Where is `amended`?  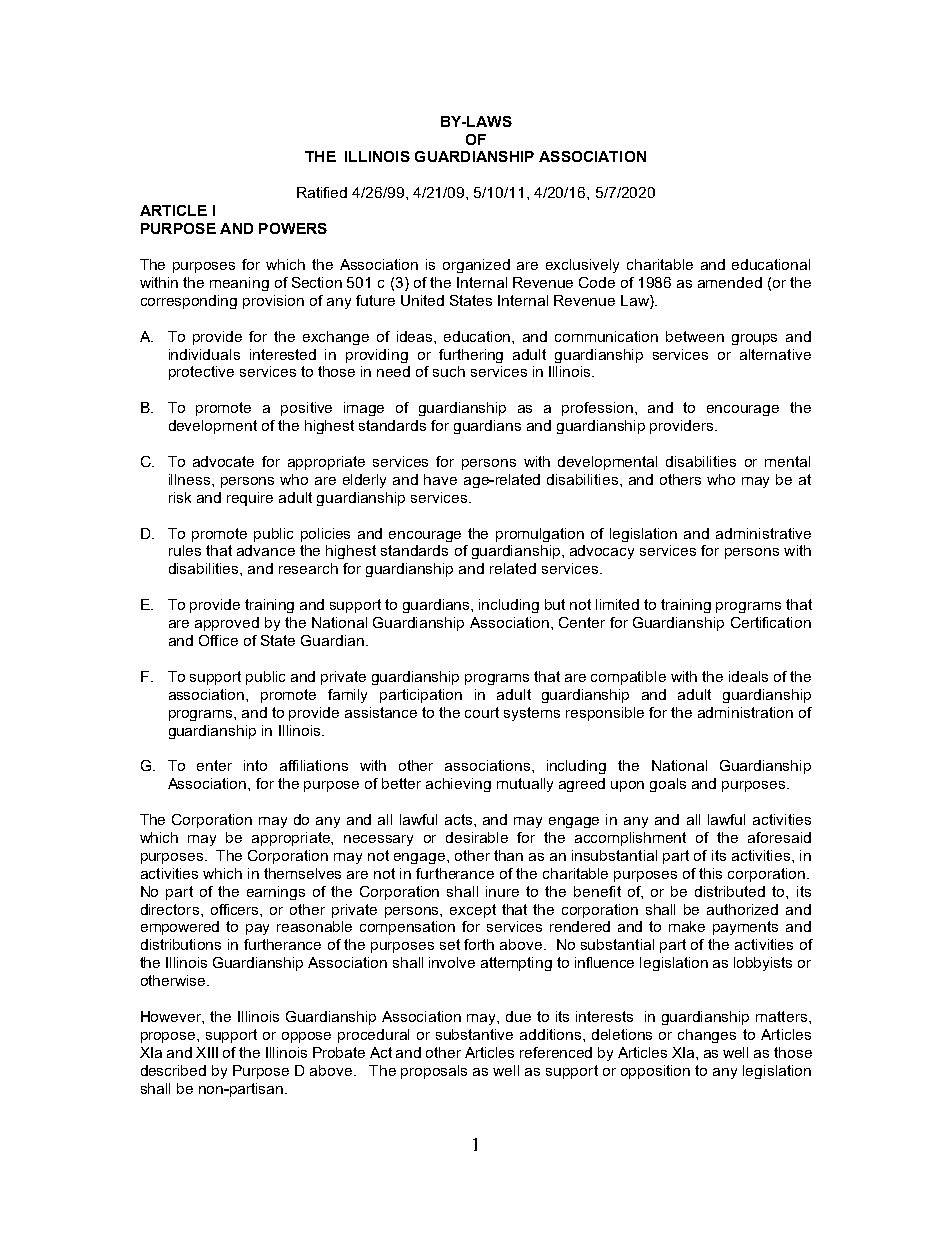
amended is located at coordinates (730, 282).
